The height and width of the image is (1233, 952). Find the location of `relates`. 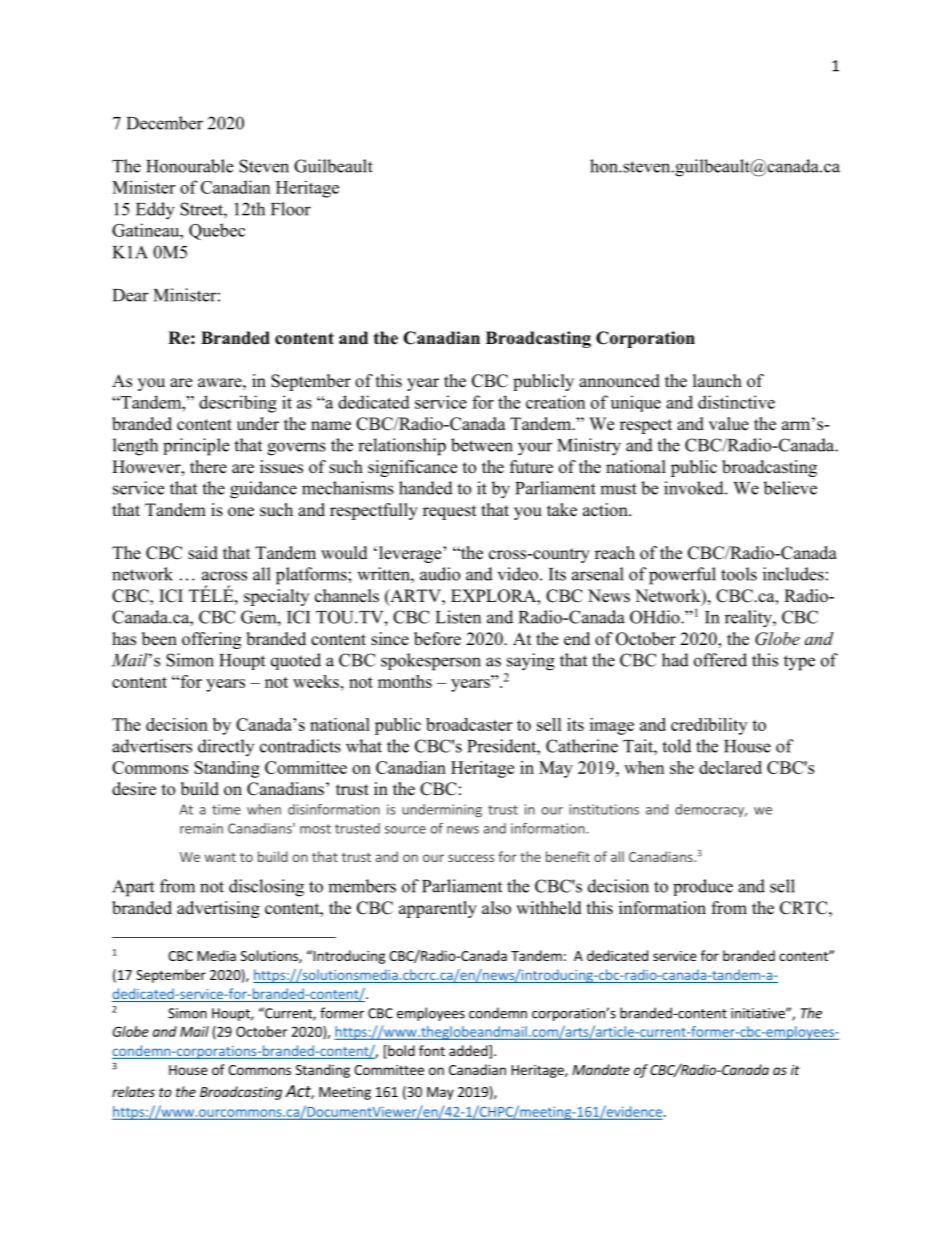

relates is located at coordinates (133, 1091).
